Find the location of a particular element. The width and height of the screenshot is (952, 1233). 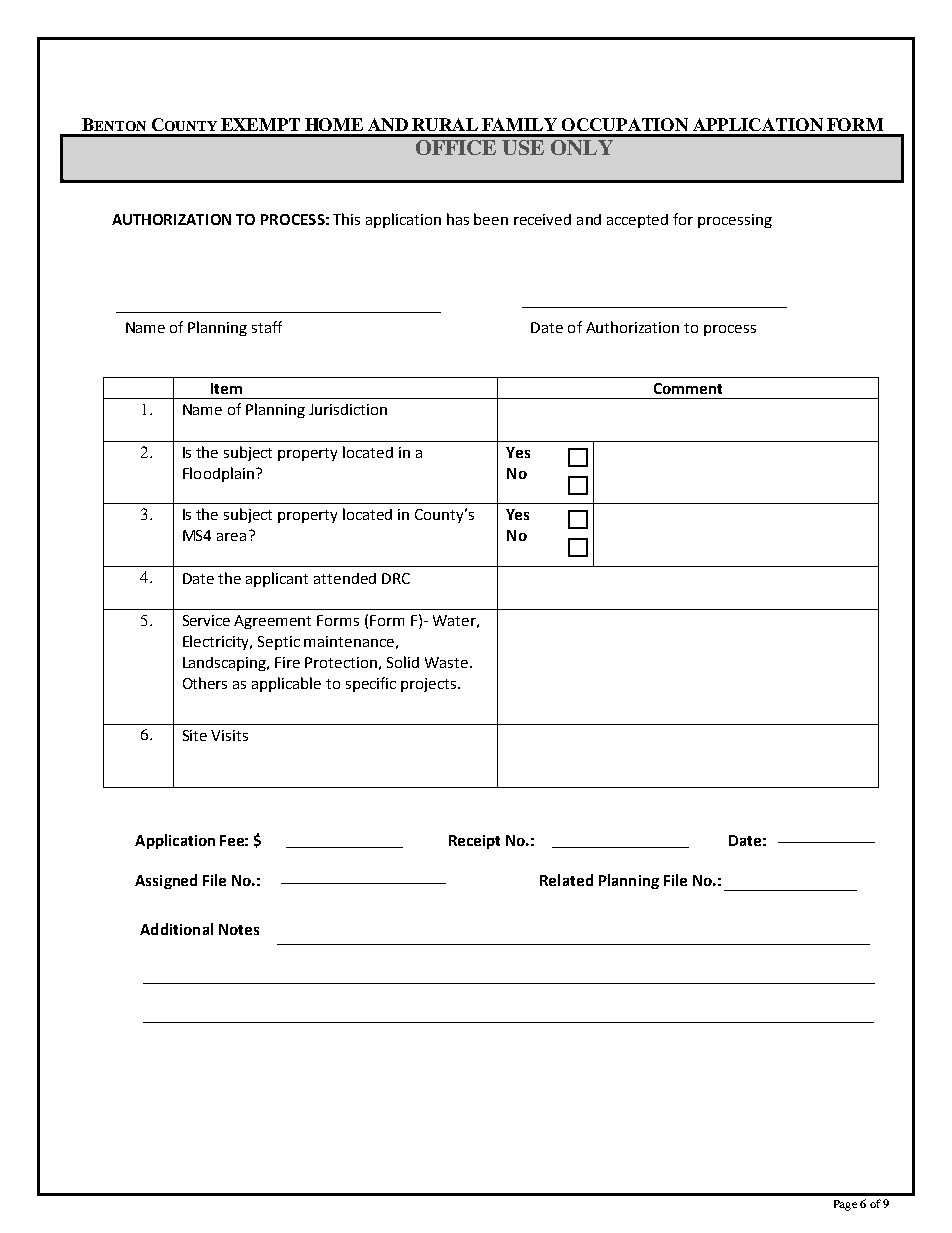

Notes is located at coordinates (239, 929).
